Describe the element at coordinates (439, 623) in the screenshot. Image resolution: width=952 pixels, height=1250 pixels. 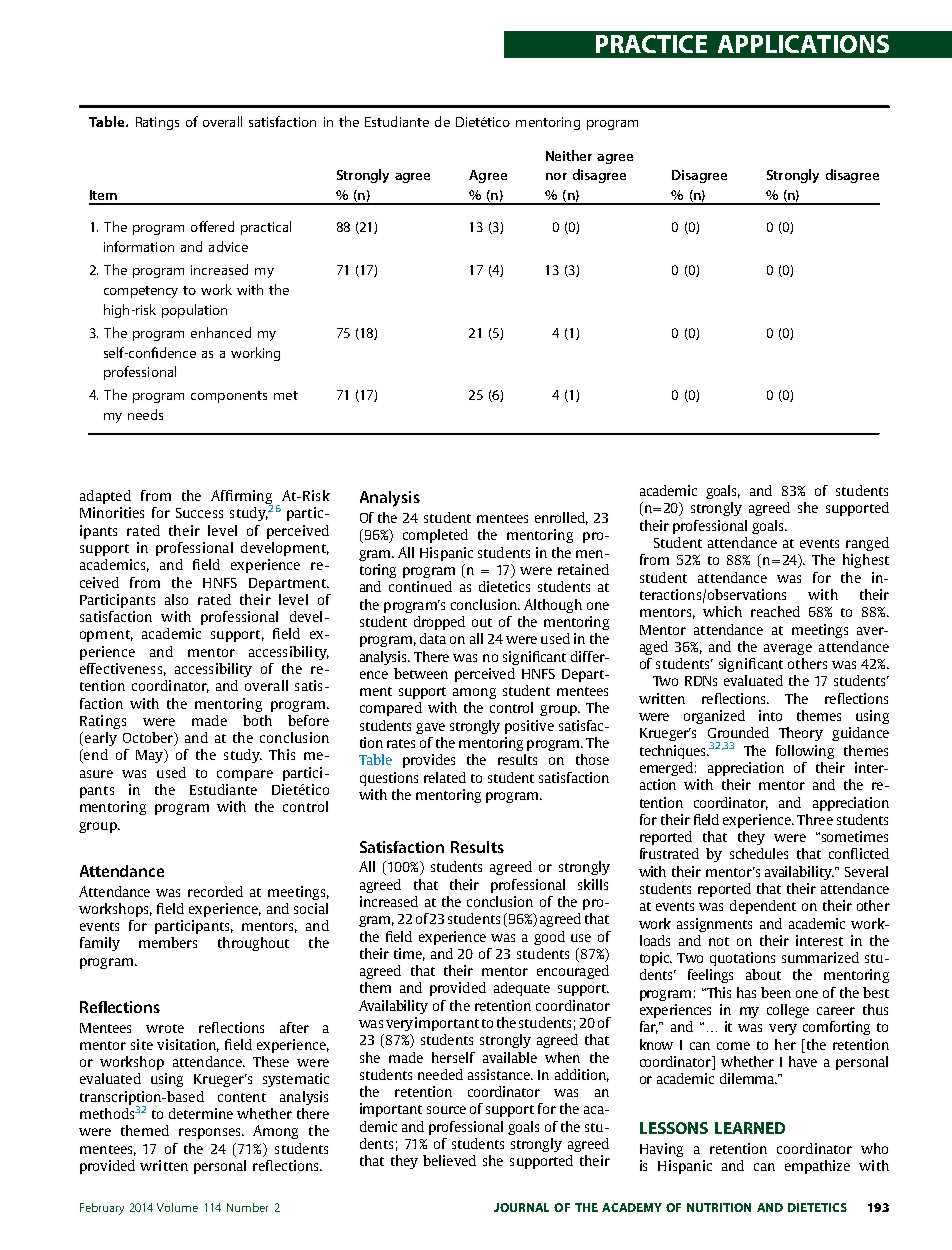
I see `dropped` at that location.
